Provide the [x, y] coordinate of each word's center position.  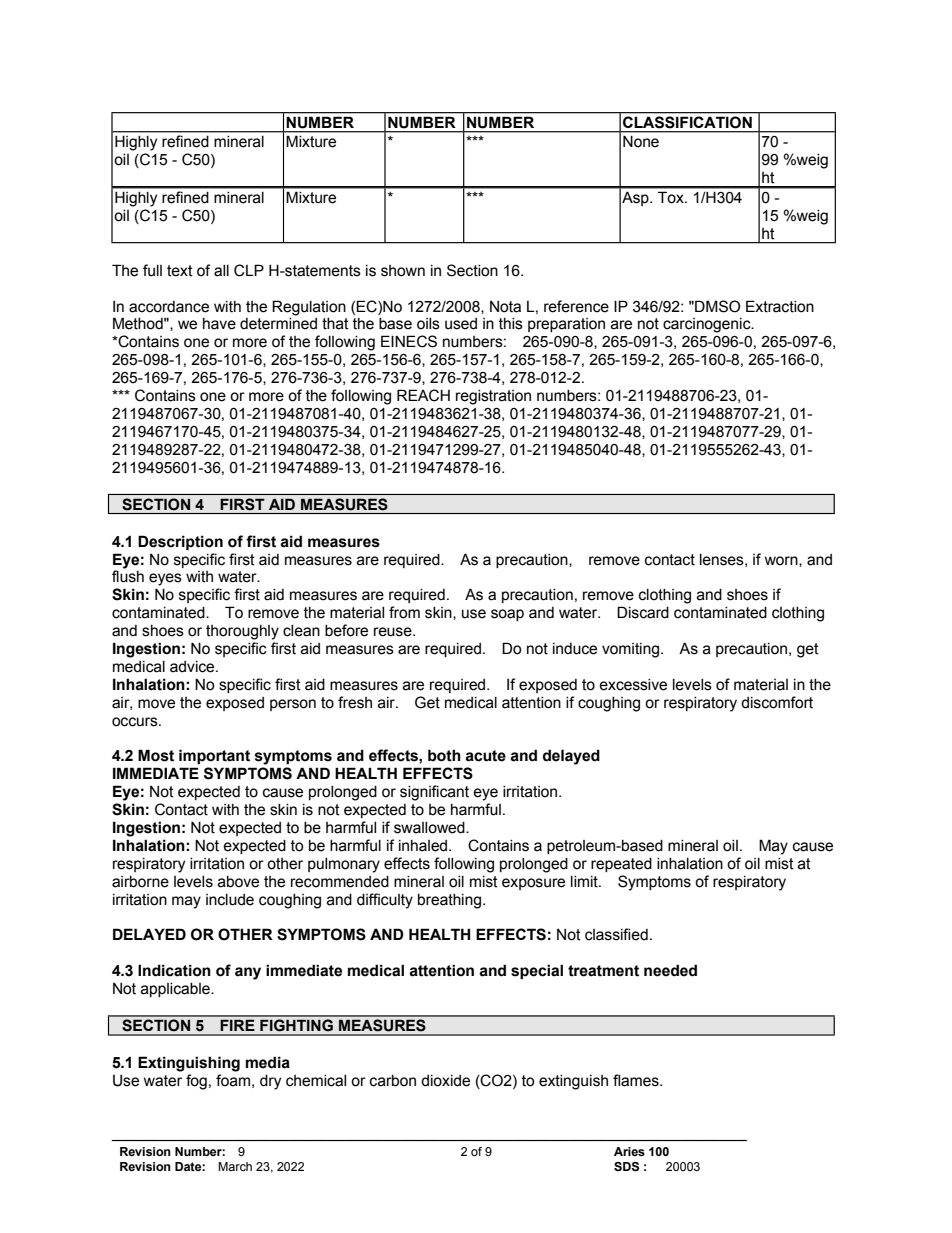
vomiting [632, 650]
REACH [423, 395]
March [235, 1166]
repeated [621, 865]
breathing [451, 901]
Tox [672, 197]
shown [403, 271]
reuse [394, 632]
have [219, 324]
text [180, 271]
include [230, 900]
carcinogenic [708, 325]
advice [193, 667]
